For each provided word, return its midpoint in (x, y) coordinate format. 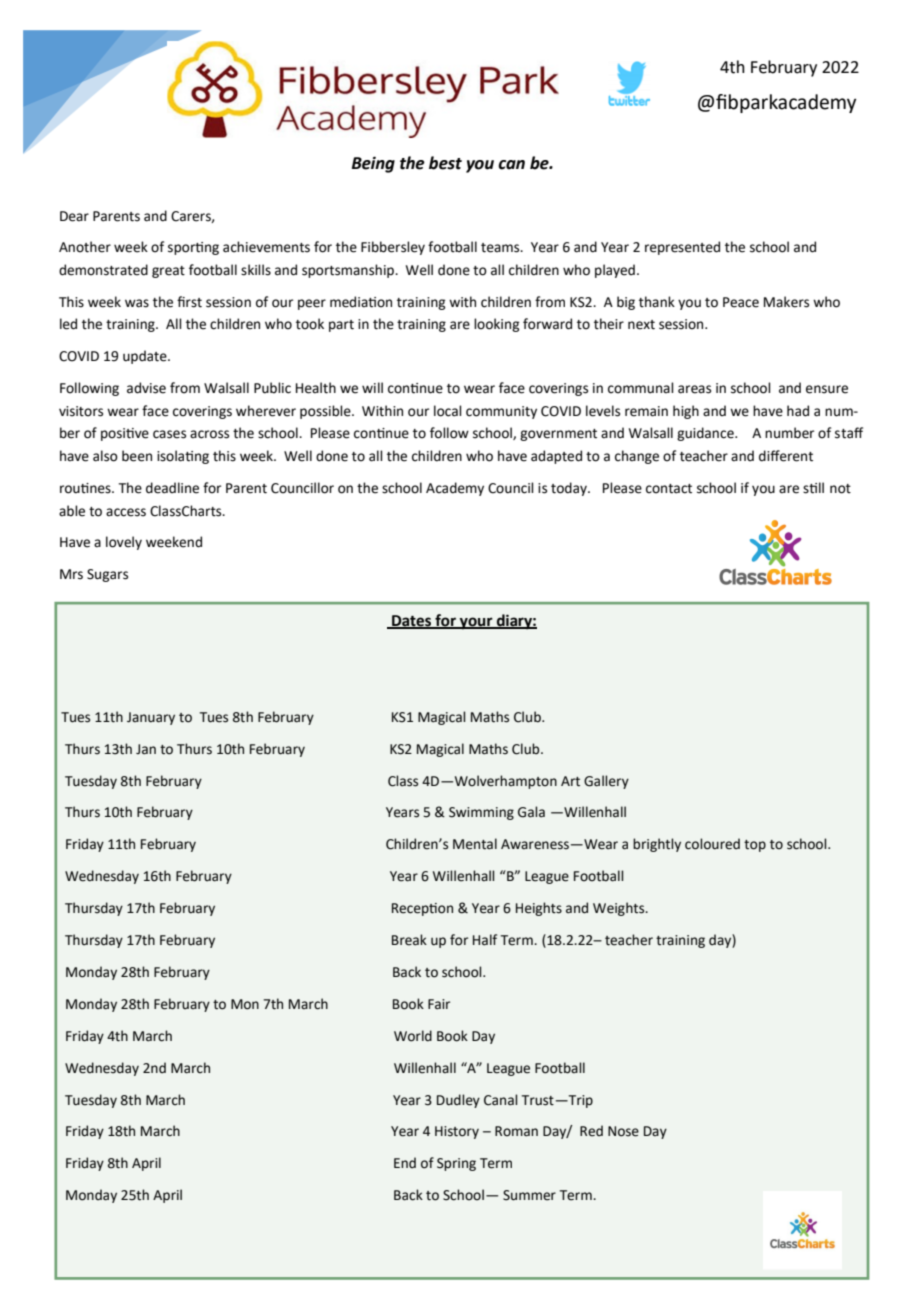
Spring (456, 1164)
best (445, 163)
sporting (193, 248)
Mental (475, 844)
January (151, 718)
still (813, 488)
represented (682, 248)
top (755, 846)
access (126, 512)
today (570, 489)
